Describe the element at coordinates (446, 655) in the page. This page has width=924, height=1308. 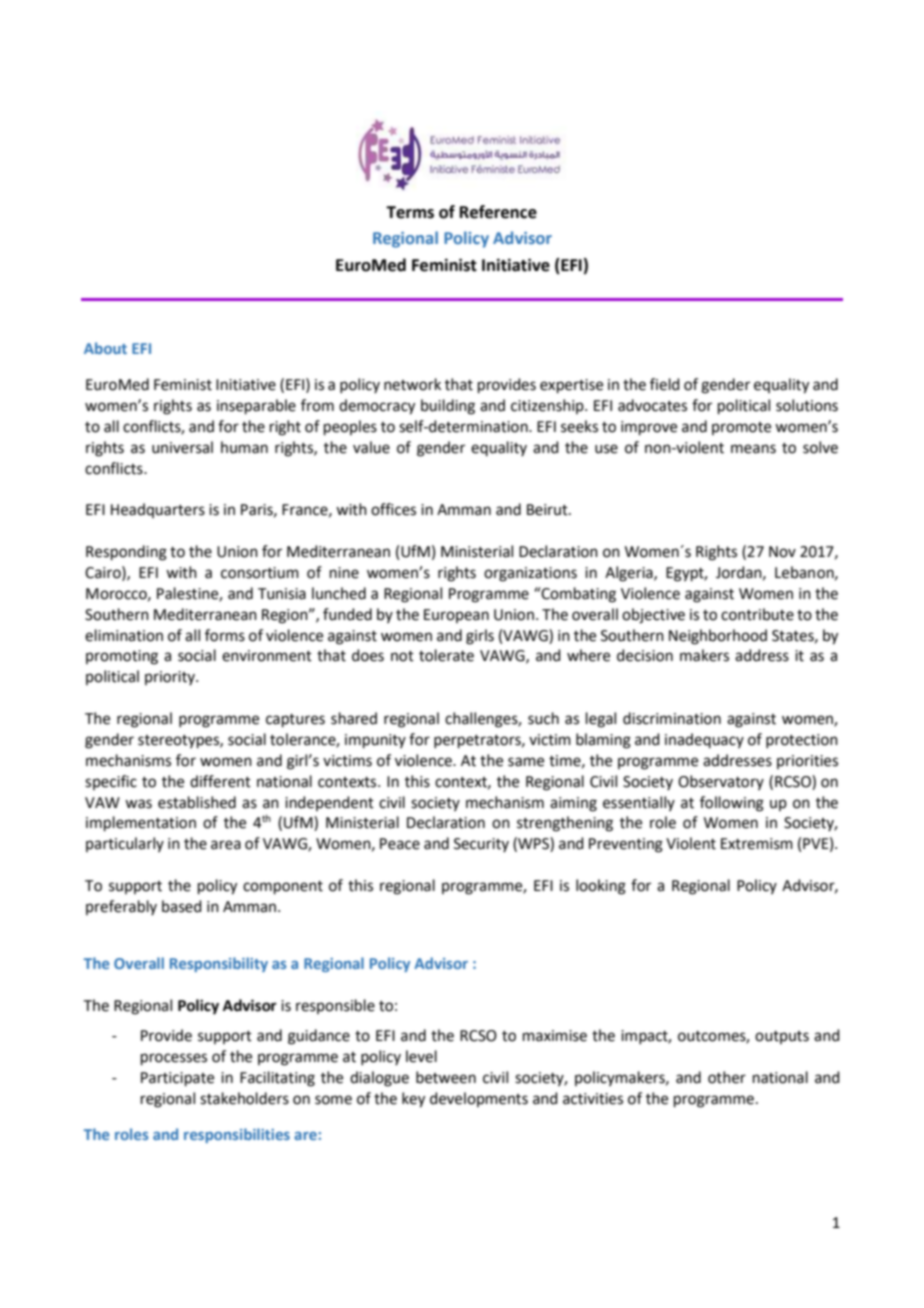
I see `tolerate` at that location.
